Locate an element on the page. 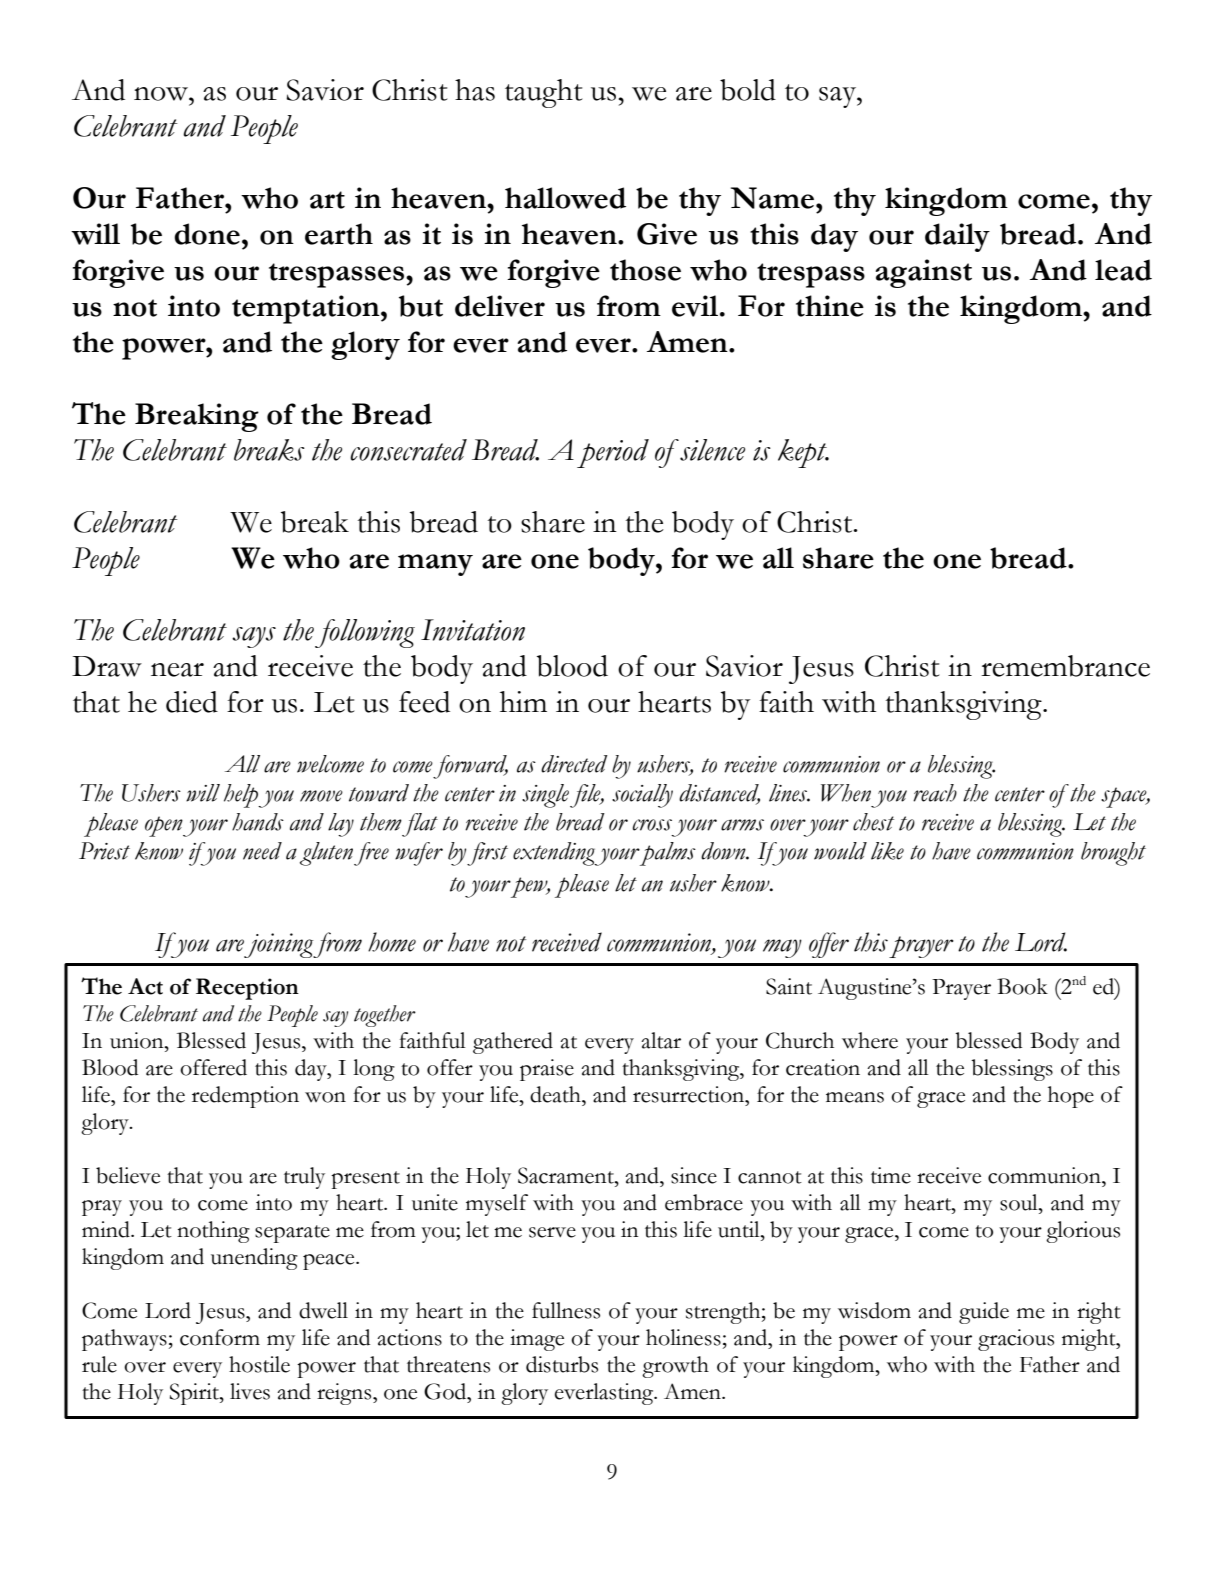  conform is located at coordinates (220, 1337).
